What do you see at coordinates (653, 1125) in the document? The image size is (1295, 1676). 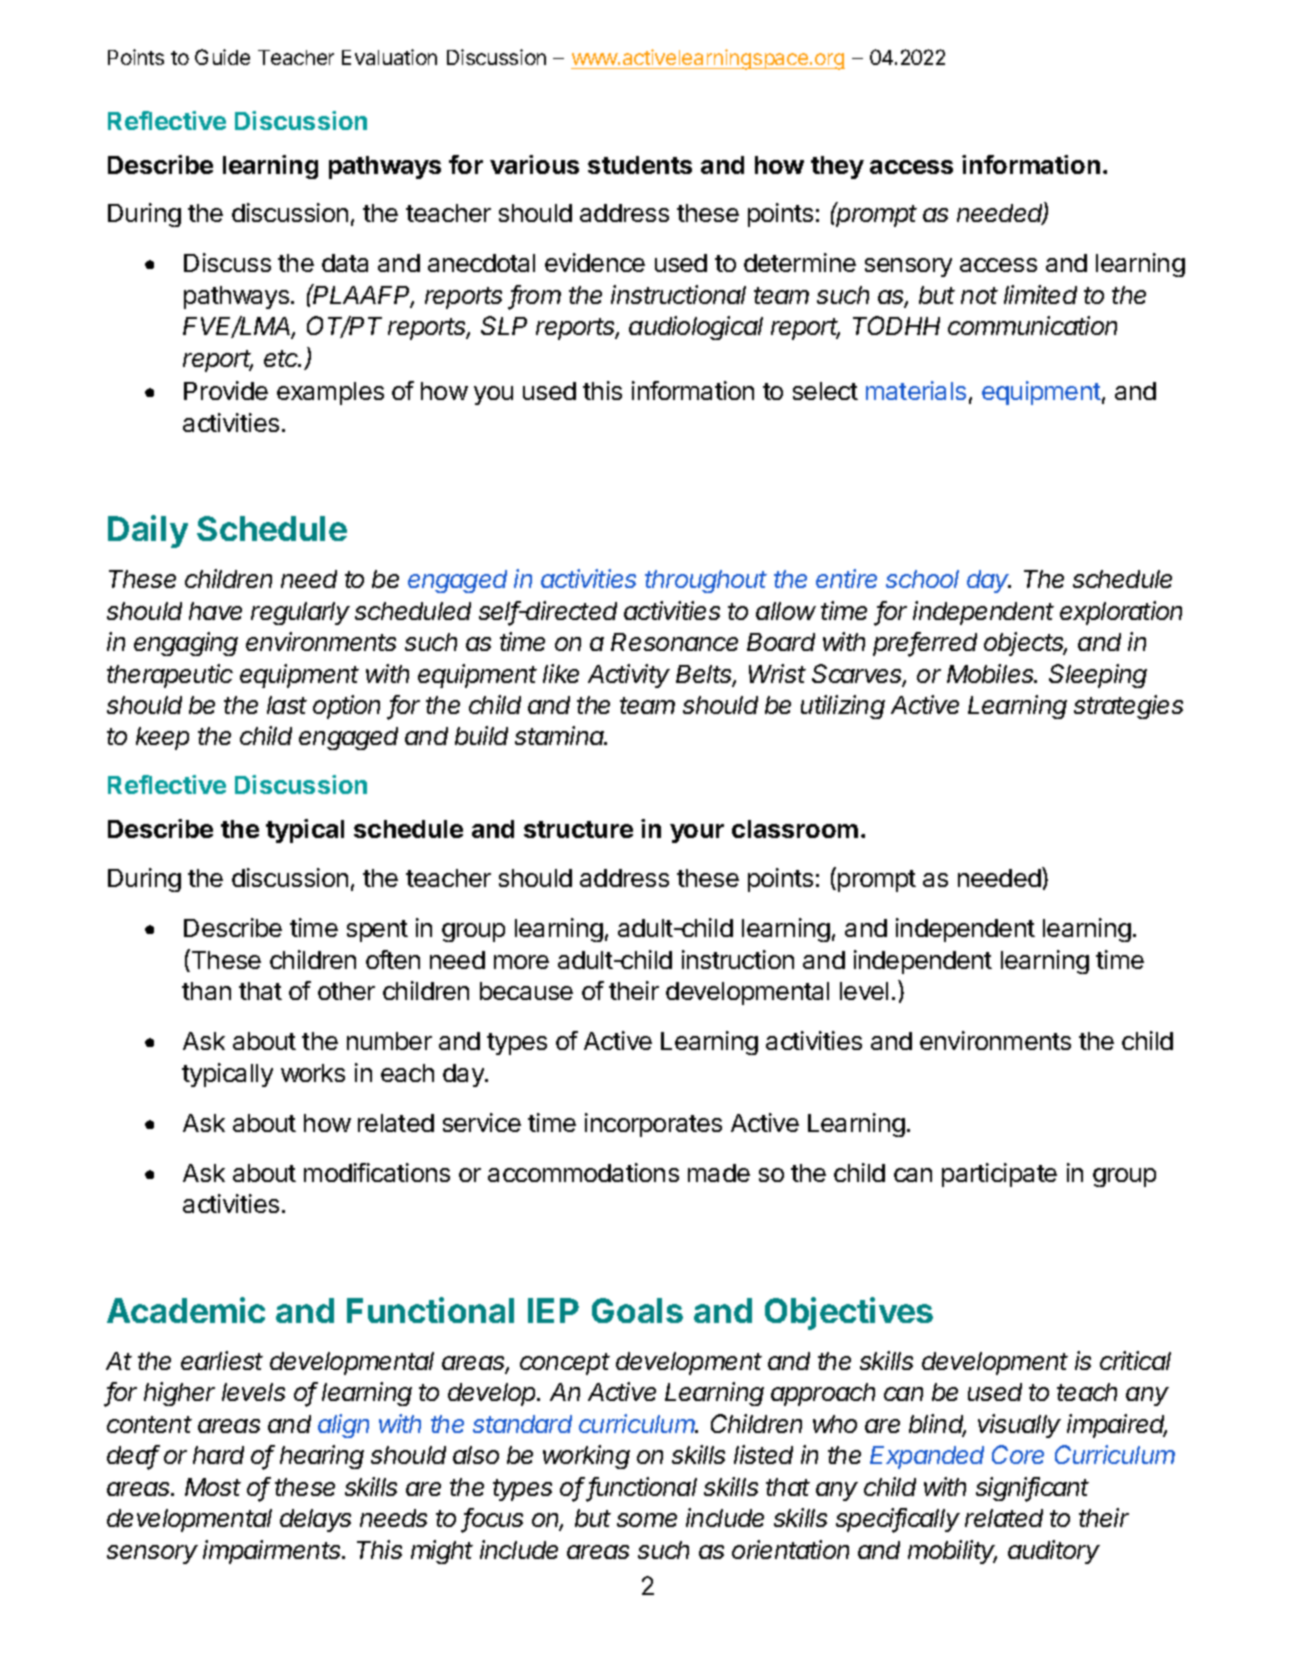 I see `incorporates` at bounding box center [653, 1125].
